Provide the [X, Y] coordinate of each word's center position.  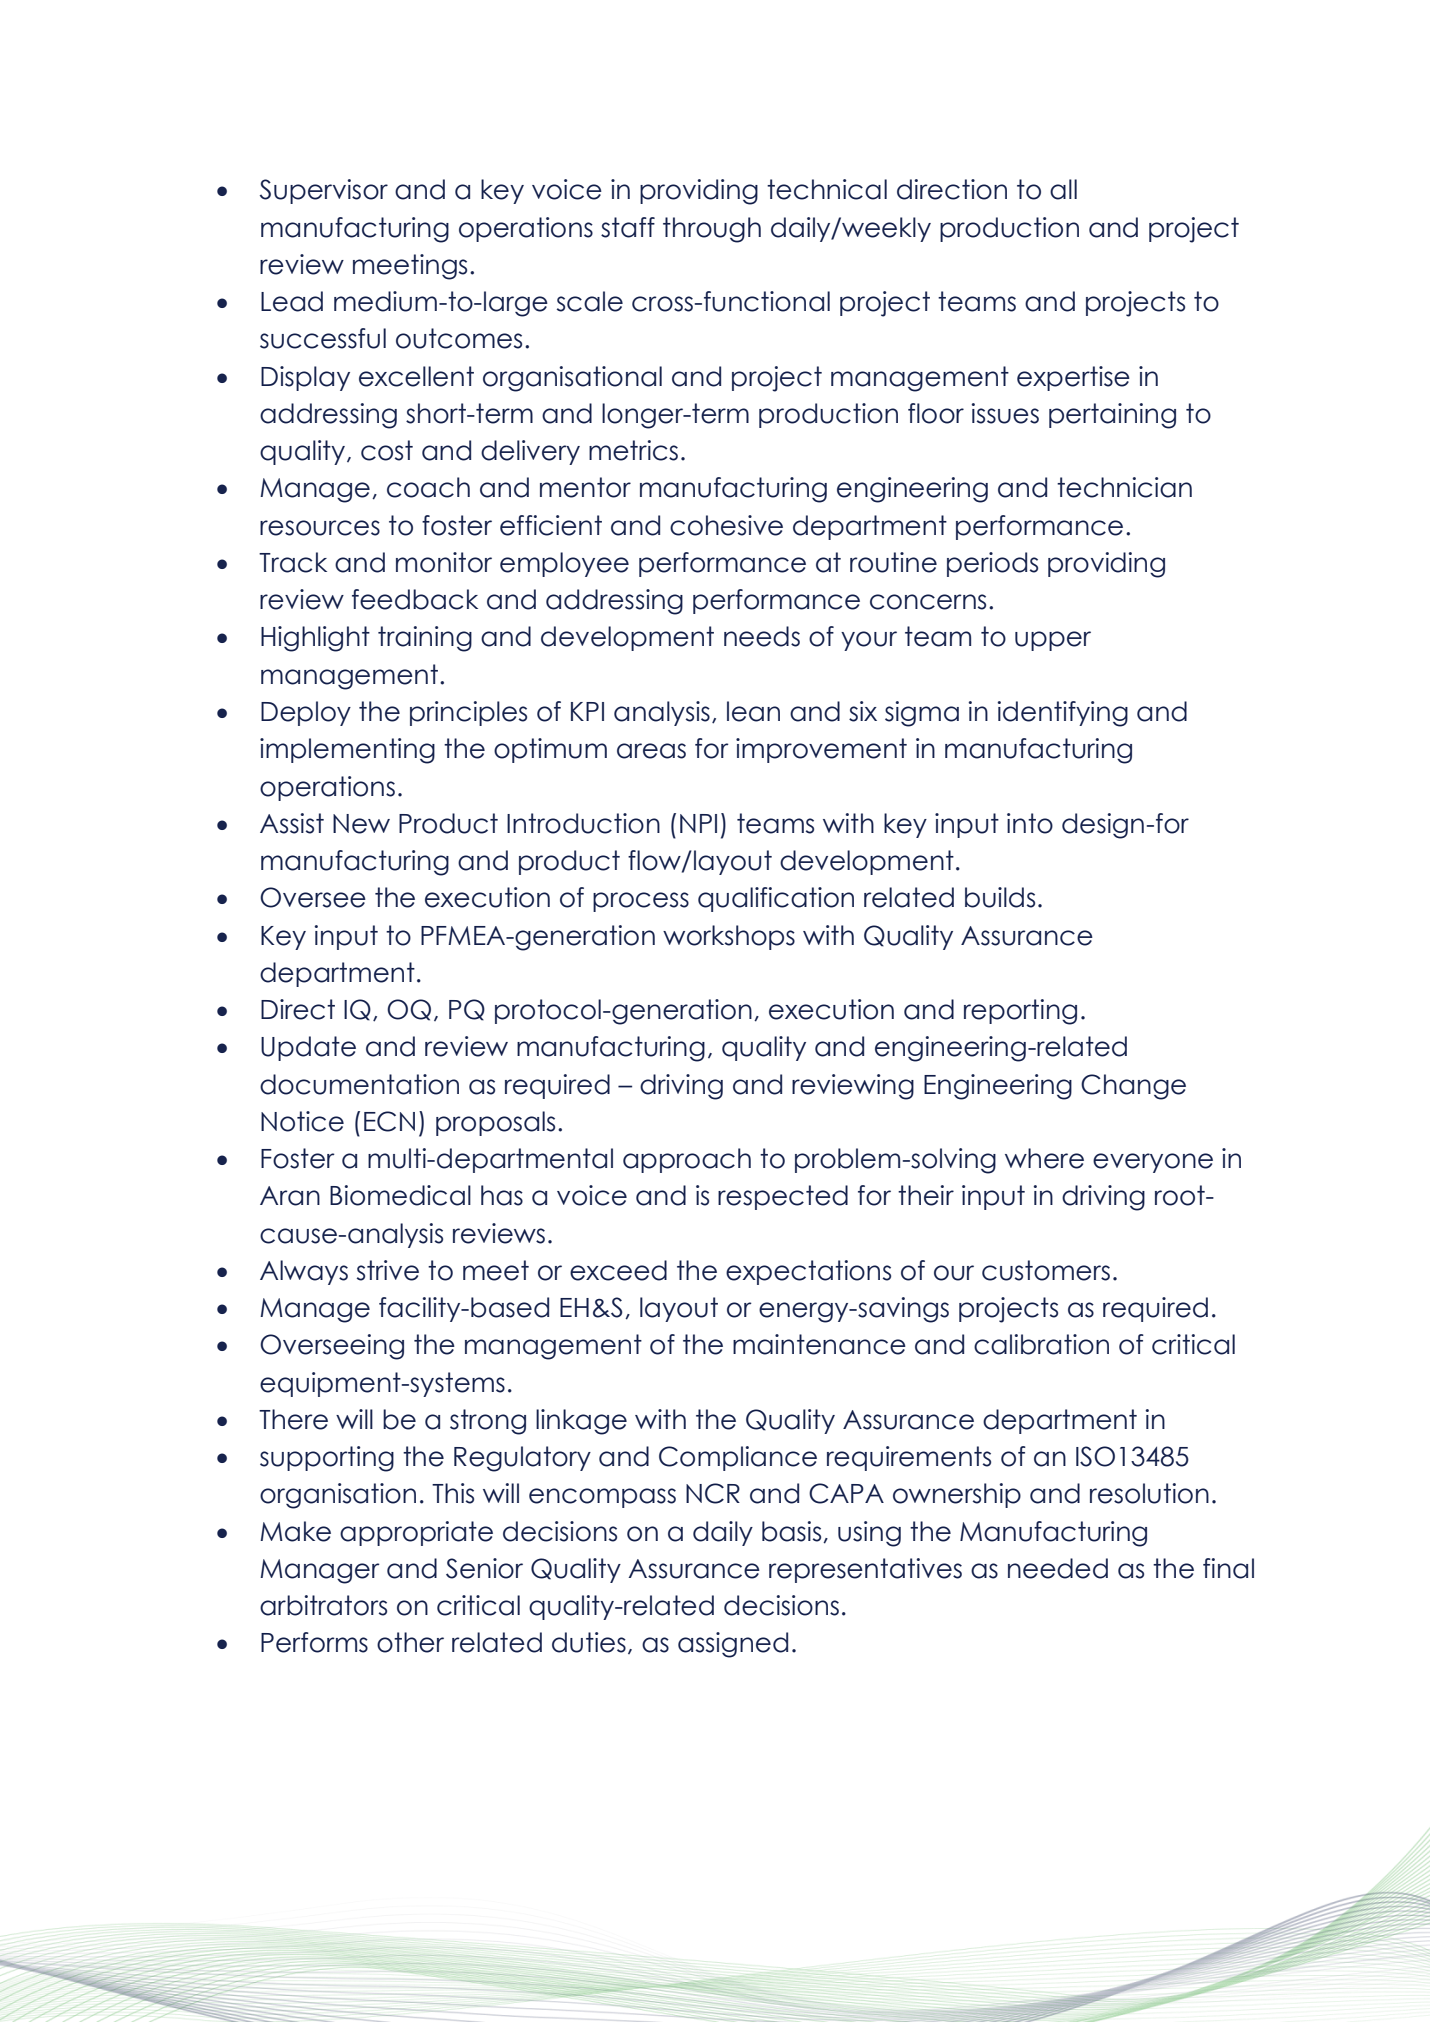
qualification [776, 899]
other [410, 1642]
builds [1000, 897]
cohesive [726, 525]
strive [388, 1270]
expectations [808, 1272]
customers [1046, 1270]
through [712, 230]
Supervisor [324, 191]
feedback [415, 599]
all [1063, 189]
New [361, 824]
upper [1053, 641]
